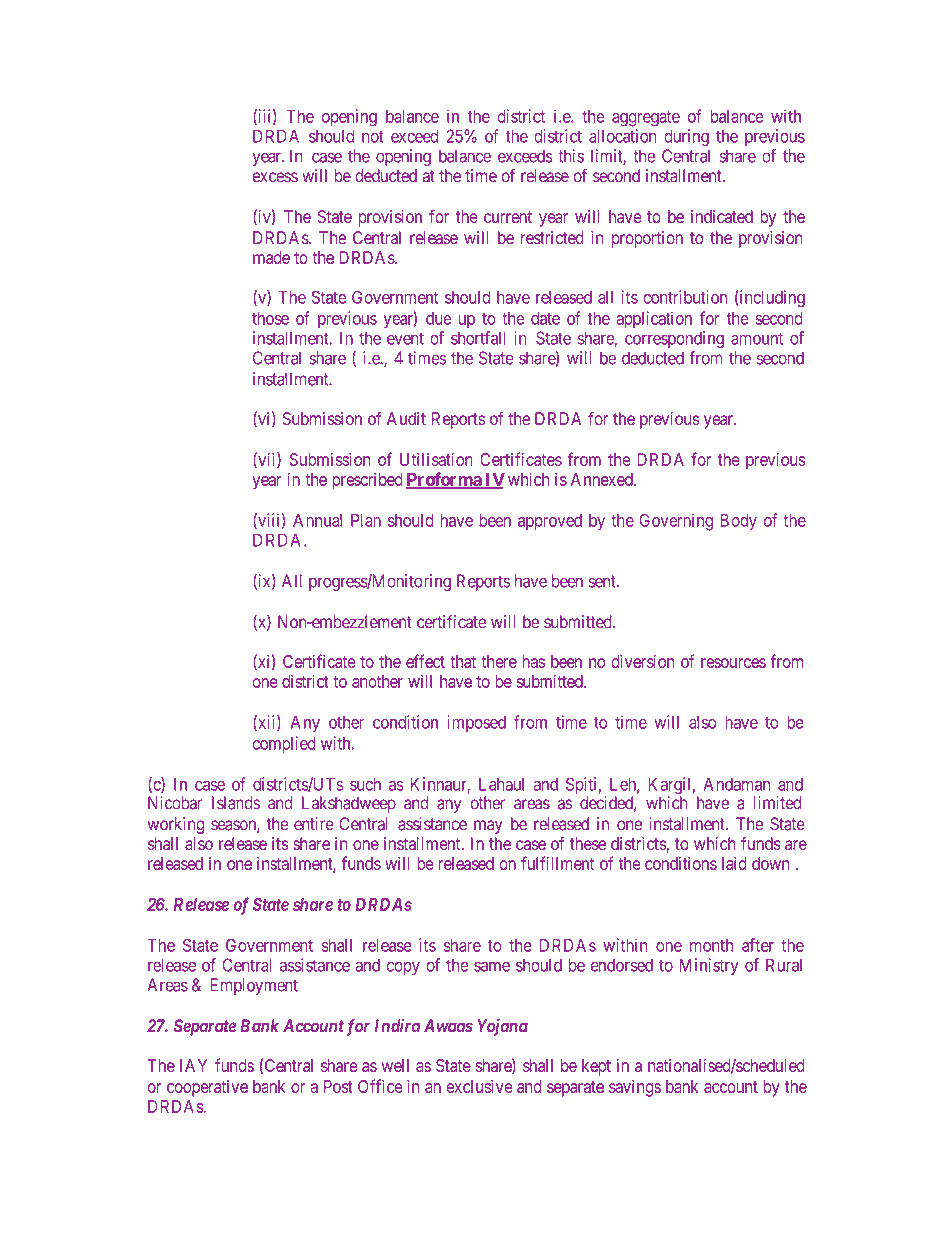 The width and height of the screenshot is (952, 1233). I want to click on Annual, so click(317, 520).
